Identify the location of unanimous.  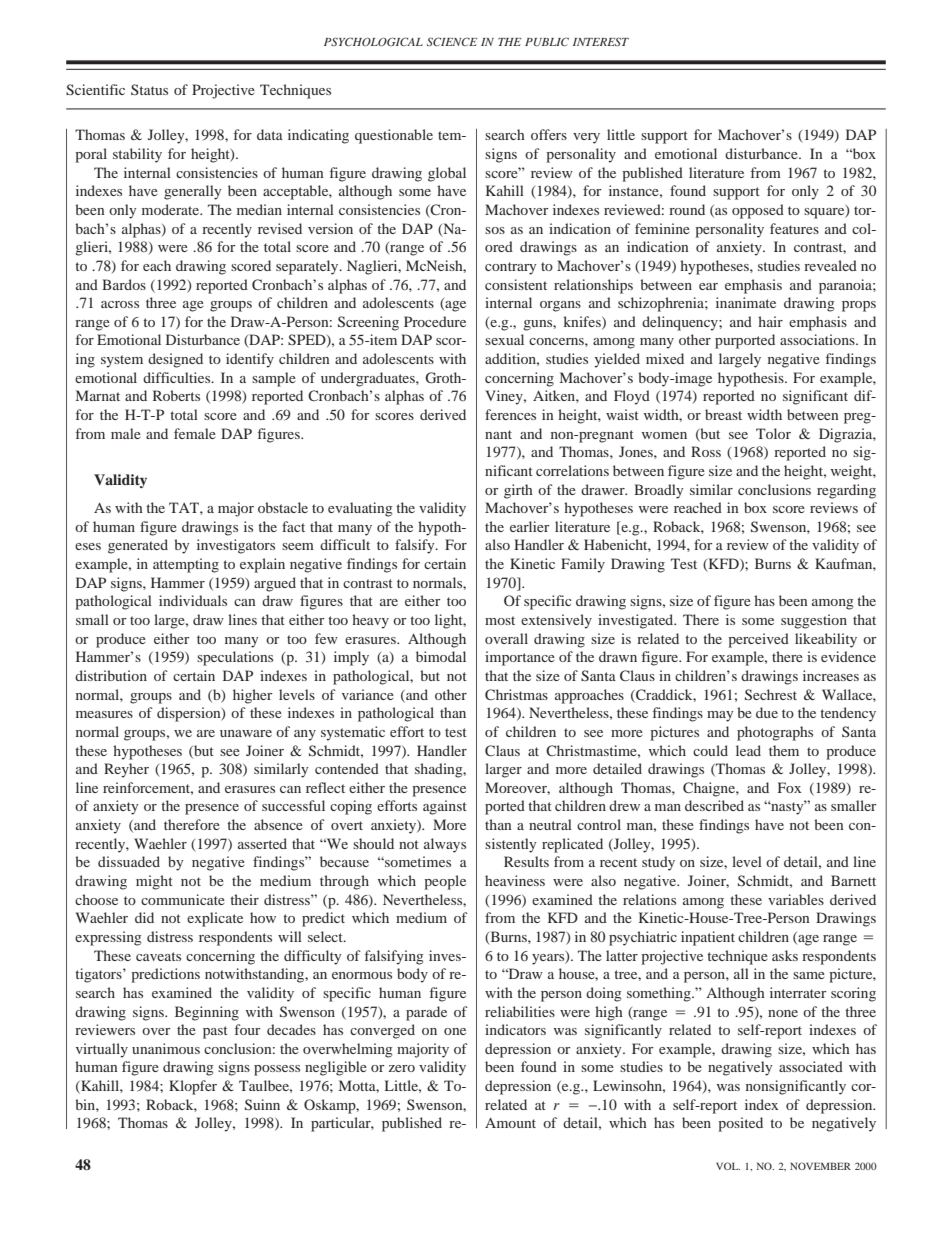
(166, 1048).
